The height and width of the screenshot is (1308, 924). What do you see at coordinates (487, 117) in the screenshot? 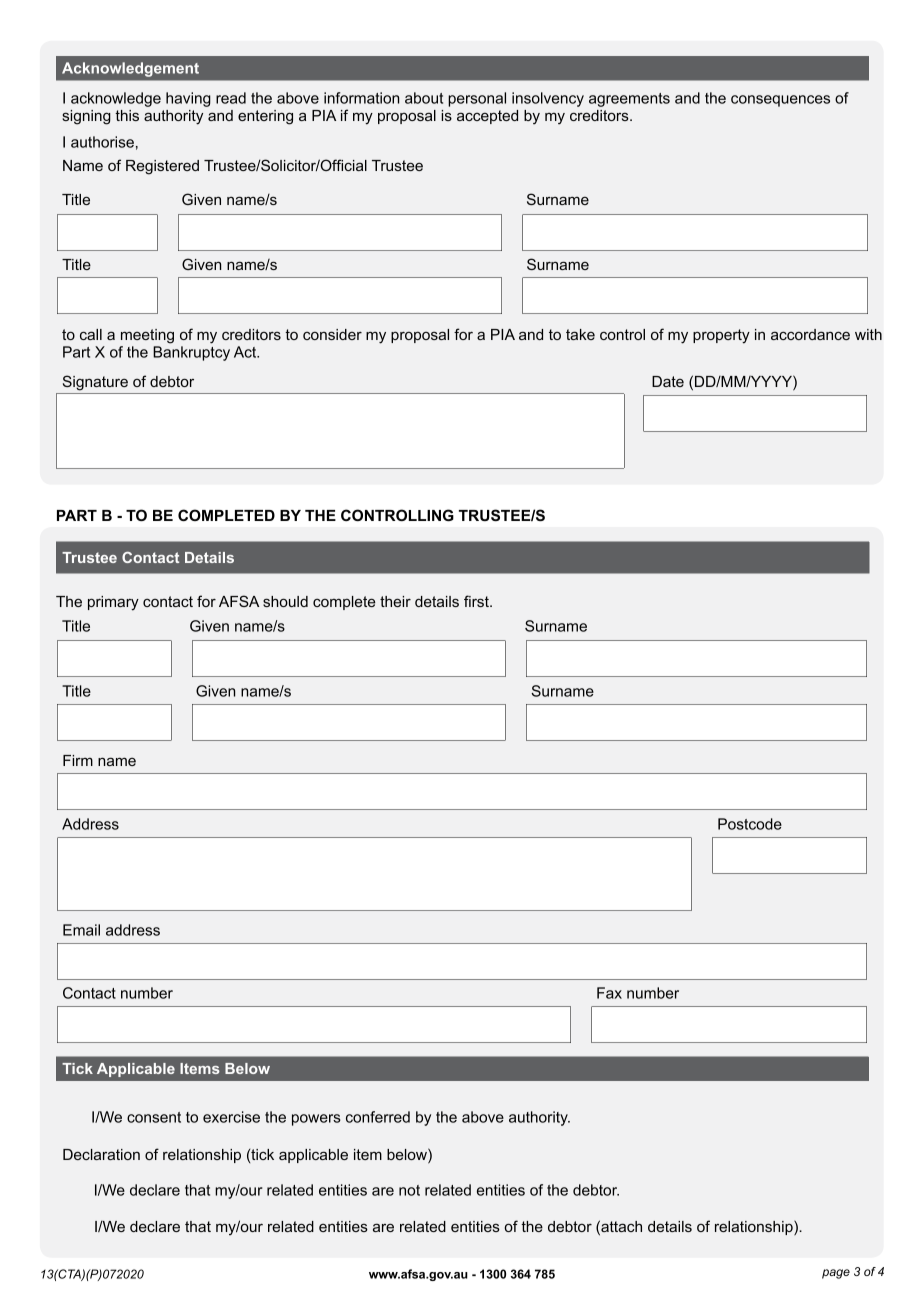
I see `accepted` at bounding box center [487, 117].
